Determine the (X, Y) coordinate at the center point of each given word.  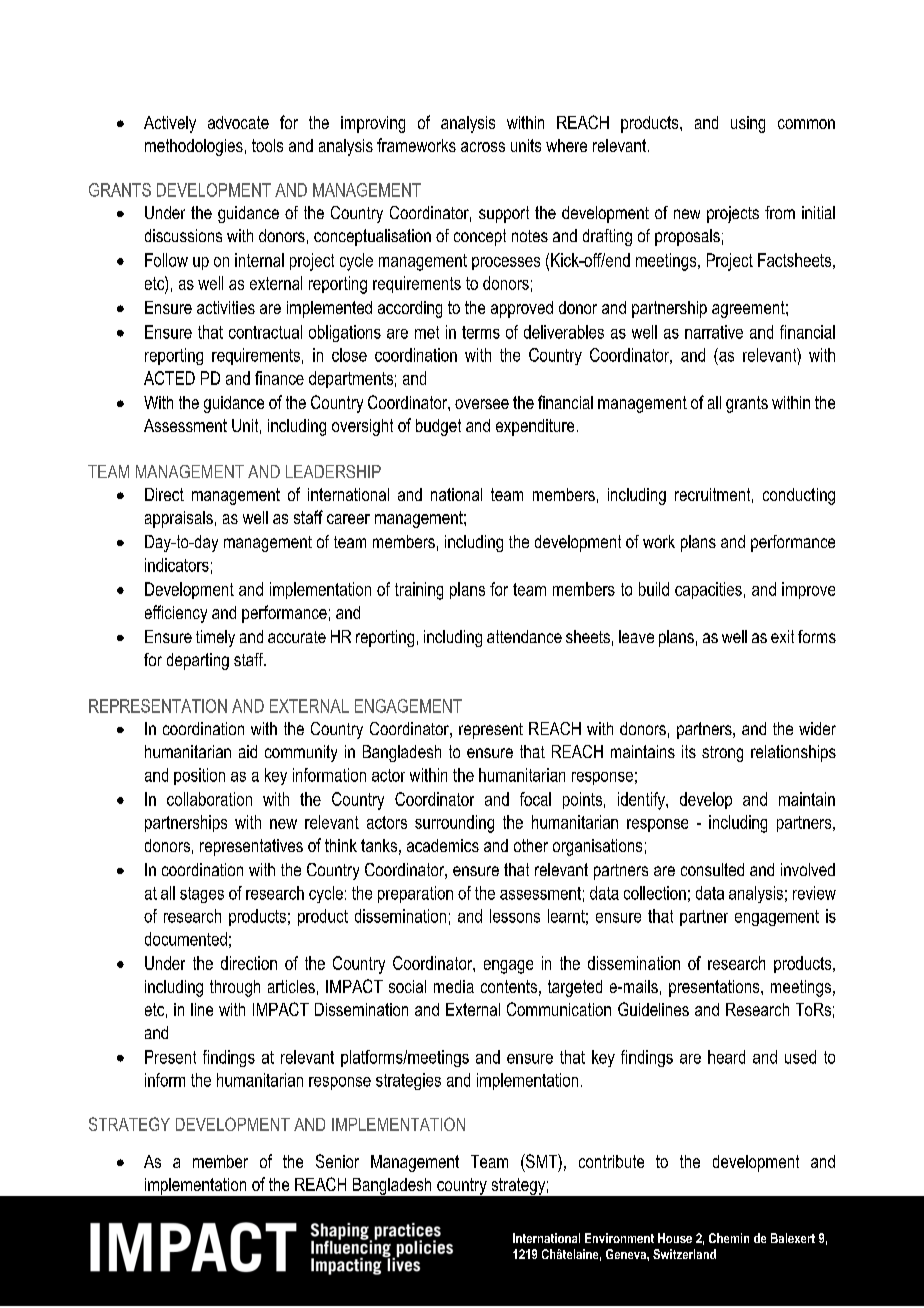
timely (215, 638)
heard (726, 1057)
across (483, 147)
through (235, 988)
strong (722, 754)
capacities (708, 590)
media (454, 986)
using (748, 124)
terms (481, 332)
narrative (714, 332)
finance (279, 378)
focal (535, 799)
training (419, 591)
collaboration (209, 799)
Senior (337, 1161)
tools (267, 145)
